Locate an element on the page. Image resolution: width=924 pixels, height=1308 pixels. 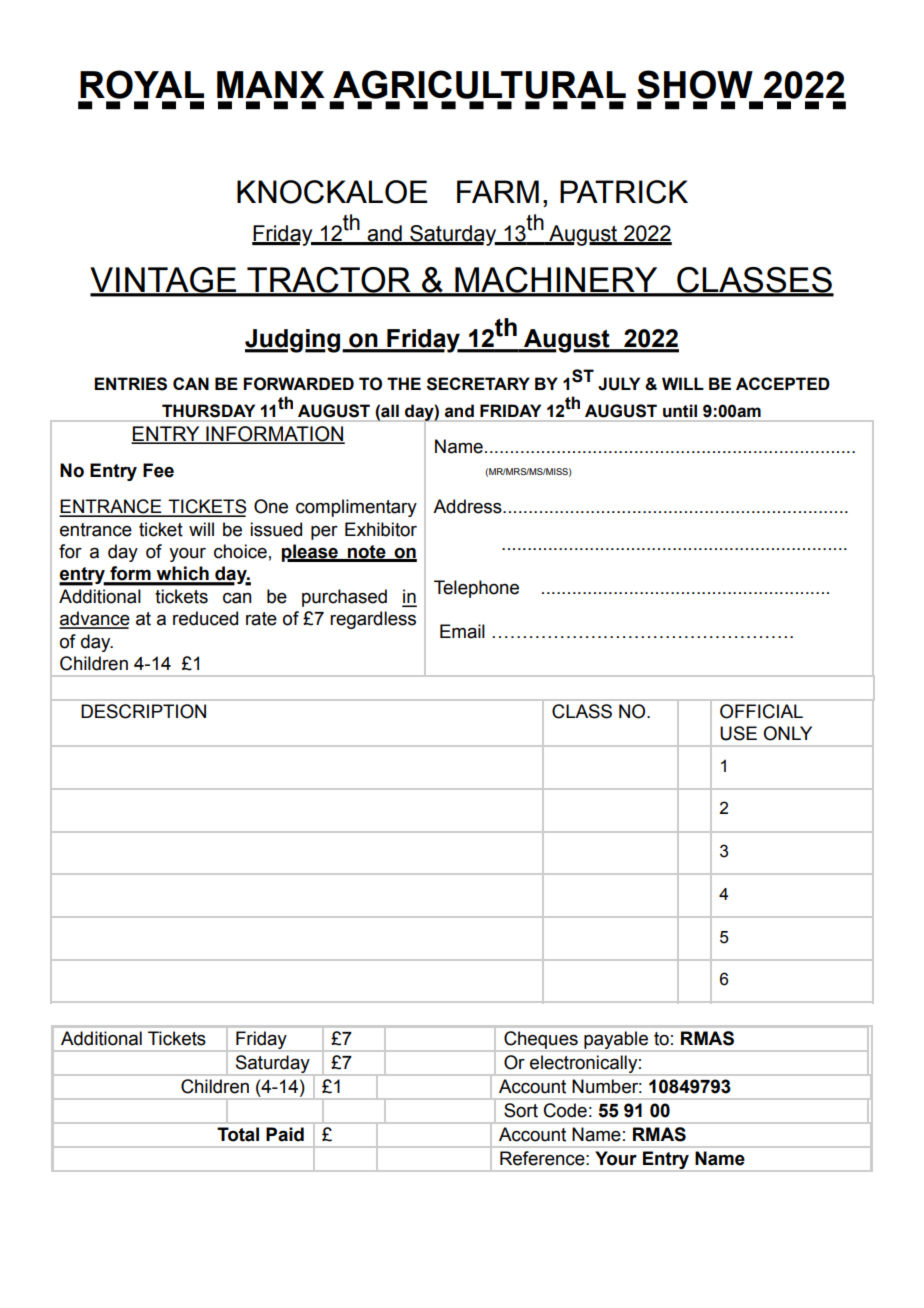
Cheques is located at coordinates (541, 1040).
